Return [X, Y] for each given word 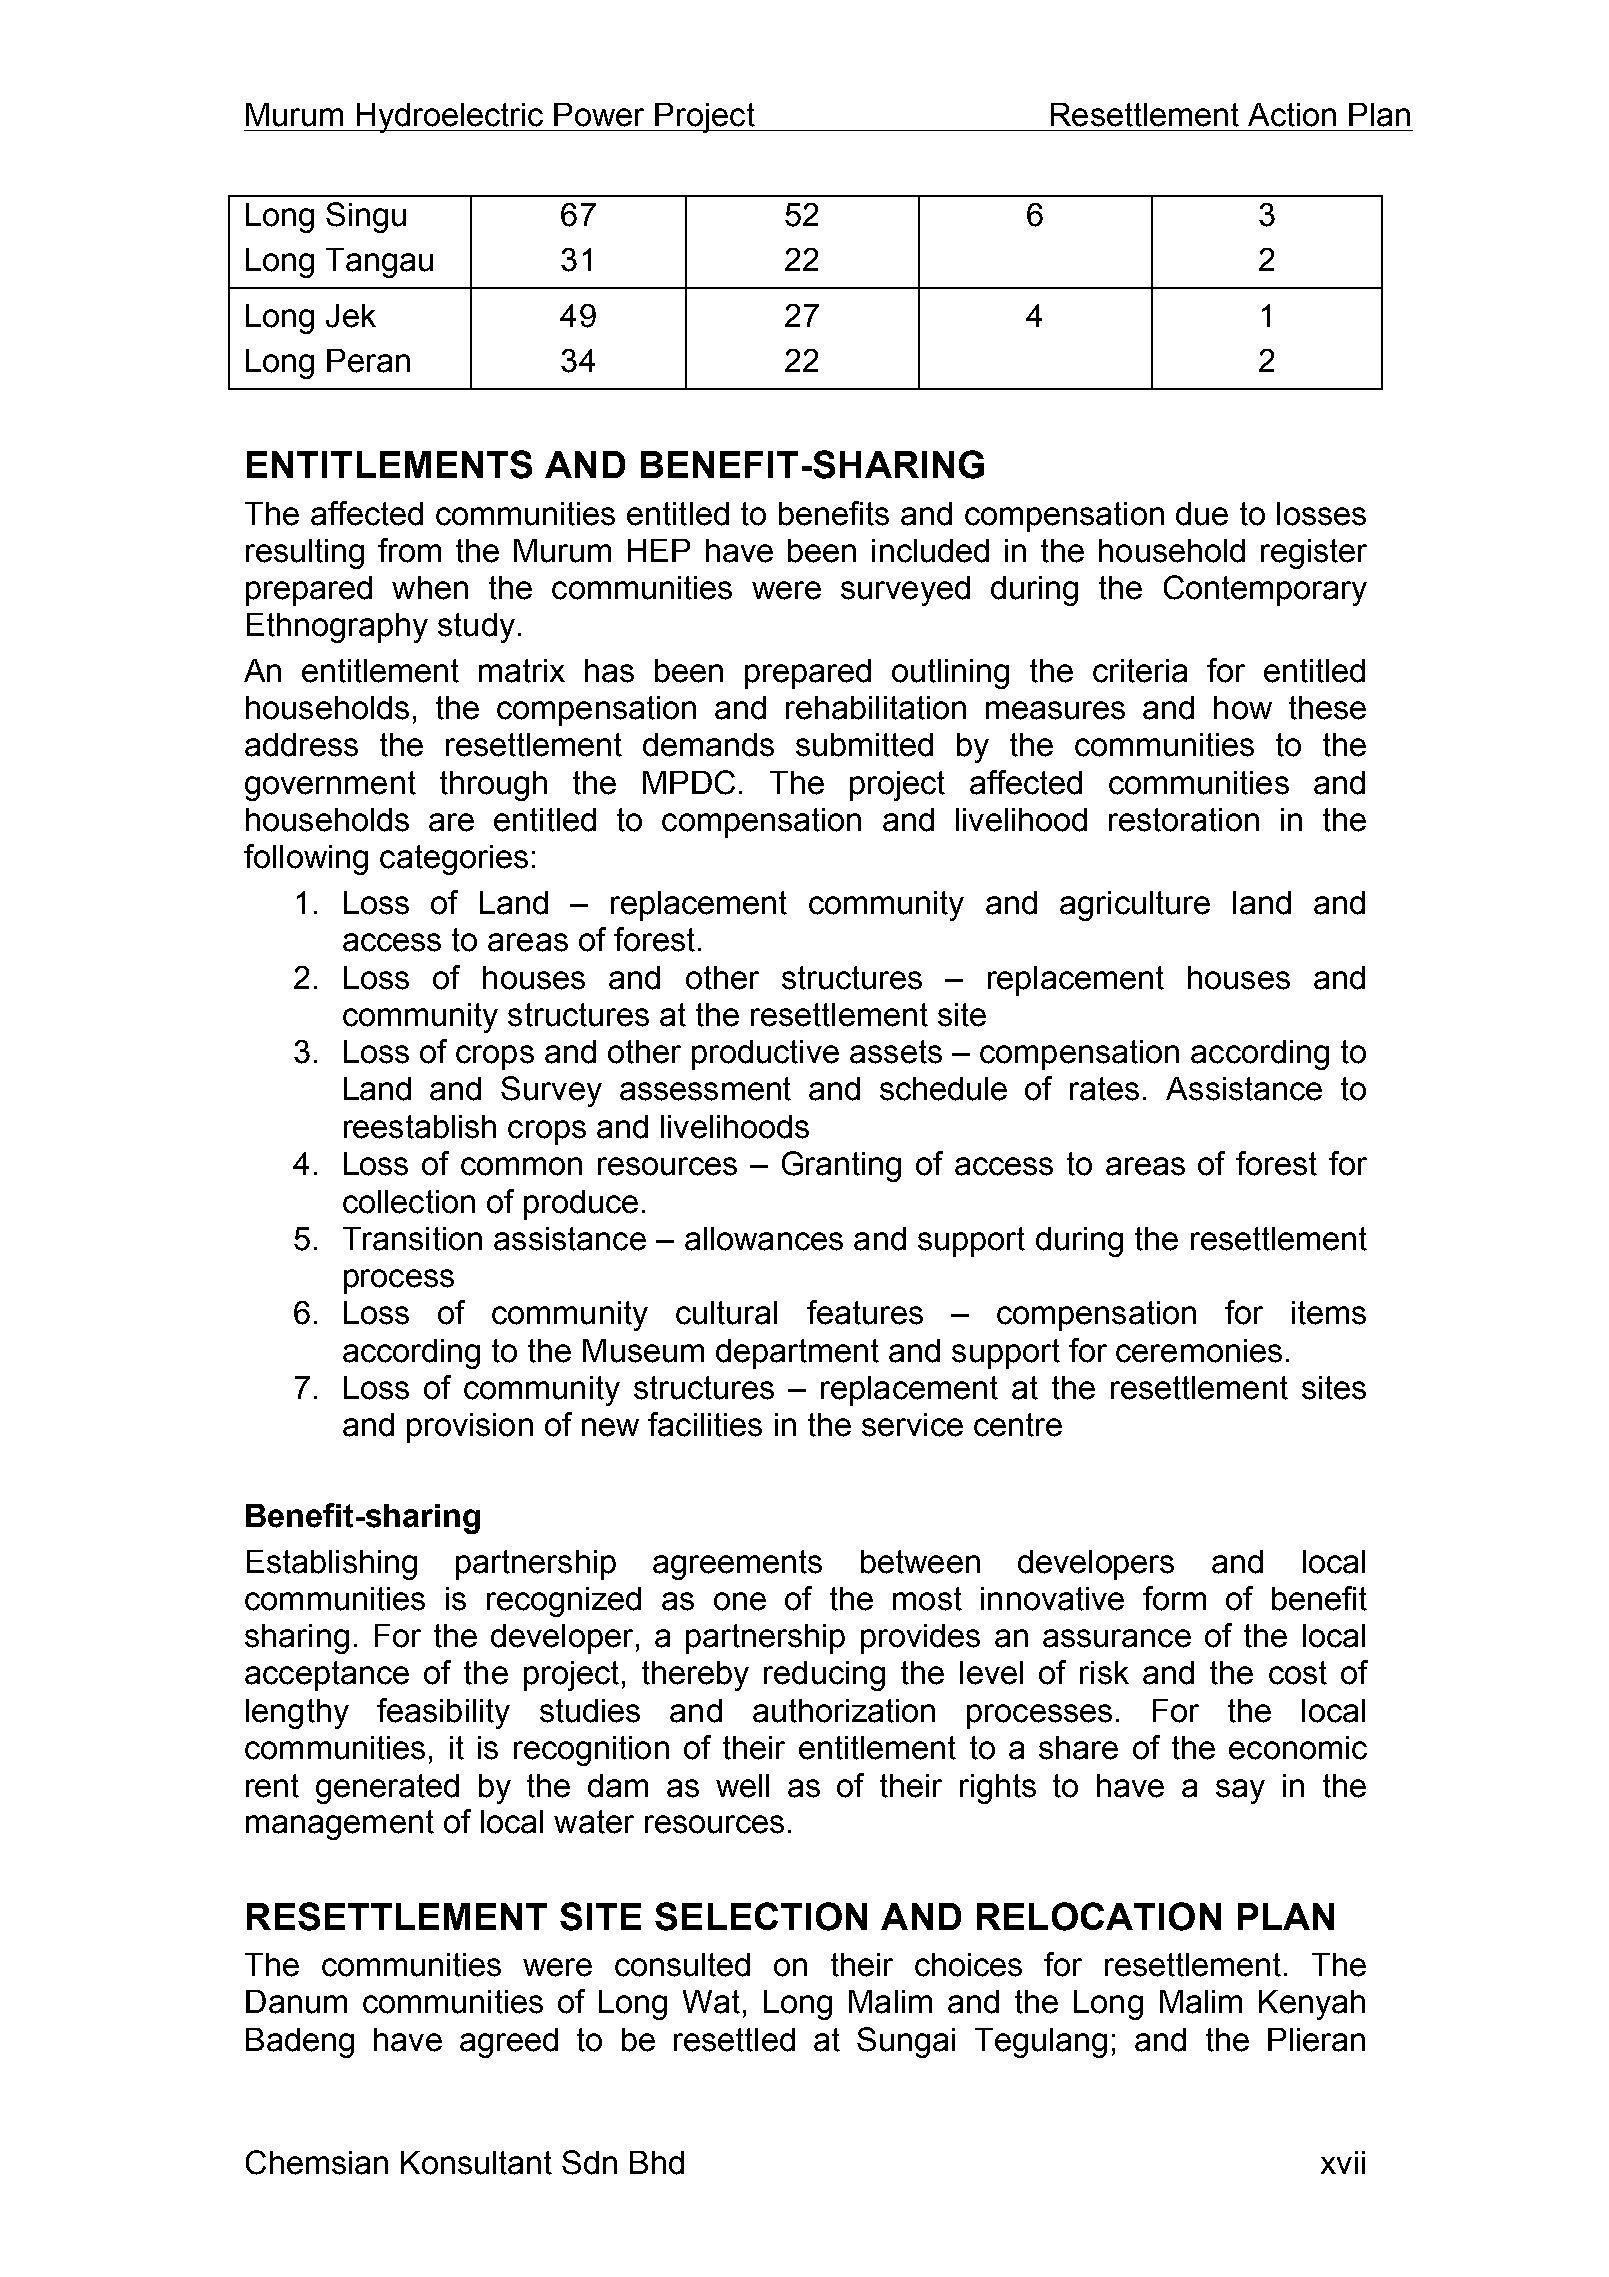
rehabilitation [876, 708]
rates [1104, 1089]
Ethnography [337, 628]
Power [599, 115]
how [1243, 708]
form [1174, 1598]
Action [1292, 115]
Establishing [332, 1565]
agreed [509, 2043]
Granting [841, 1166]
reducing [824, 1676]
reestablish [420, 1127]
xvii [1343, 2162]
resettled [734, 2040]
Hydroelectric [450, 118]
